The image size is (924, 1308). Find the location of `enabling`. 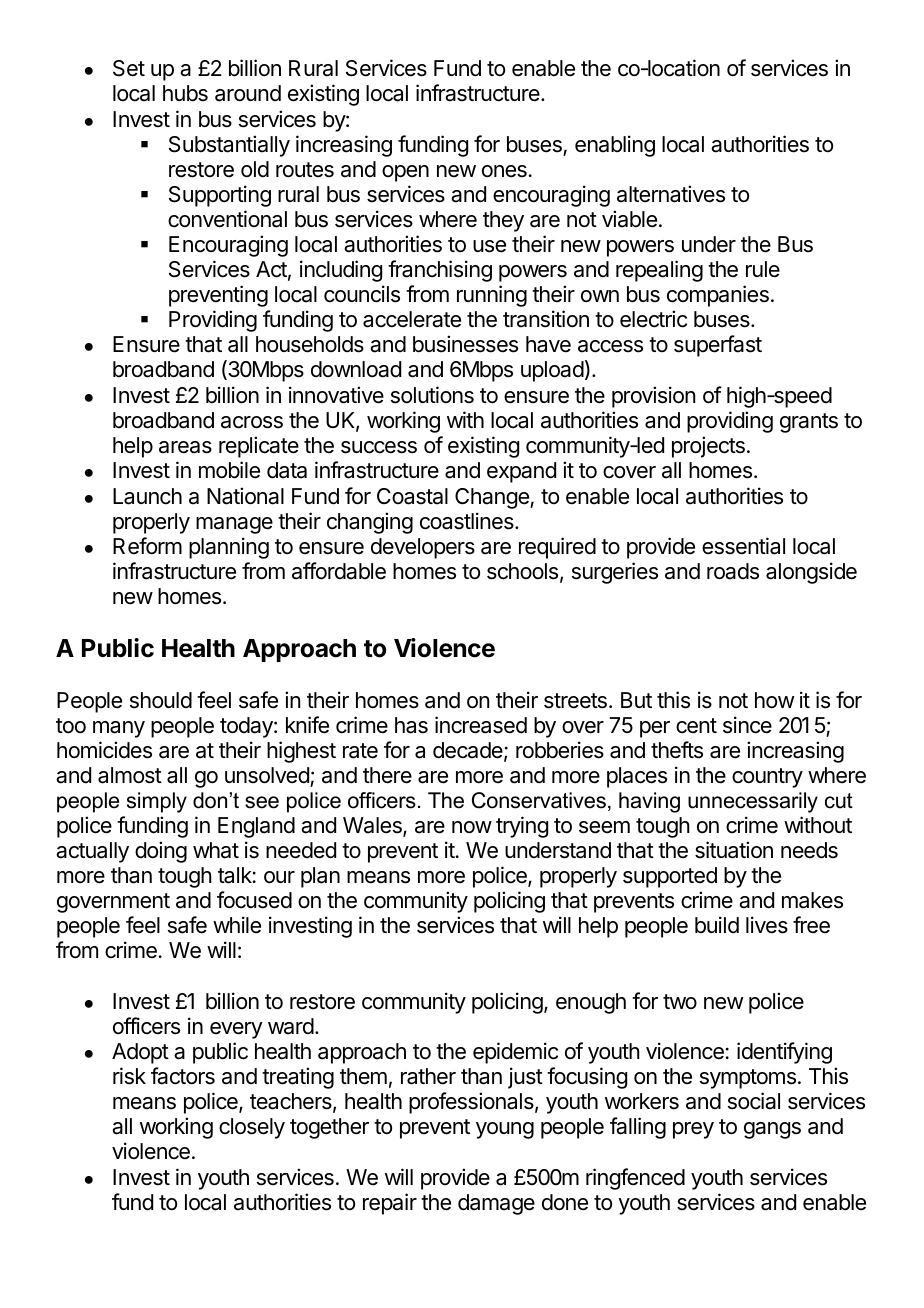

enabling is located at coordinates (615, 146).
